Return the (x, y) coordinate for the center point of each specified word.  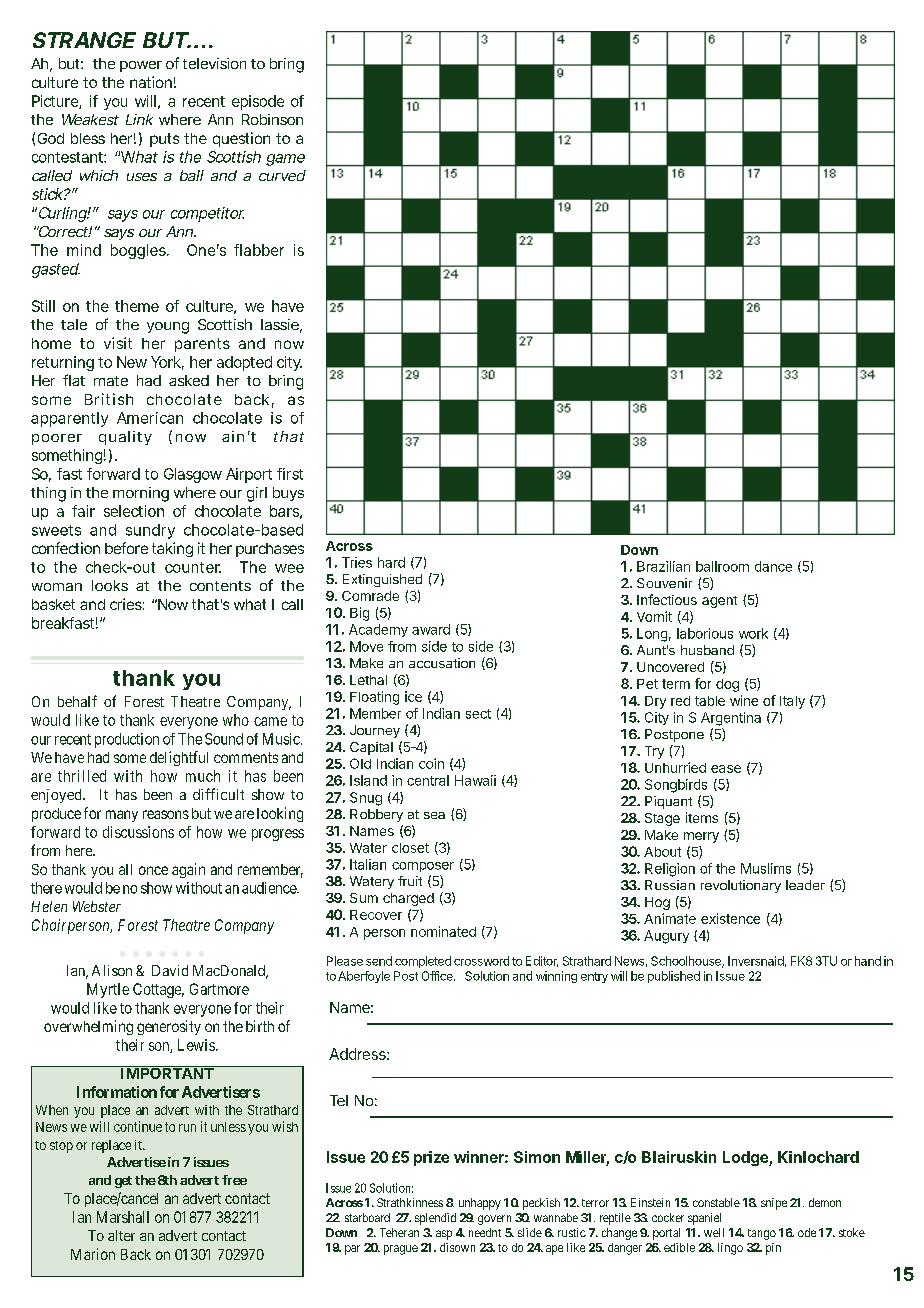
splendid (435, 1219)
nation (151, 82)
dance (773, 566)
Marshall (123, 1217)
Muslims (766, 868)
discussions (138, 832)
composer (423, 867)
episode (258, 102)
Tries (357, 562)
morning (141, 494)
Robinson (272, 119)
